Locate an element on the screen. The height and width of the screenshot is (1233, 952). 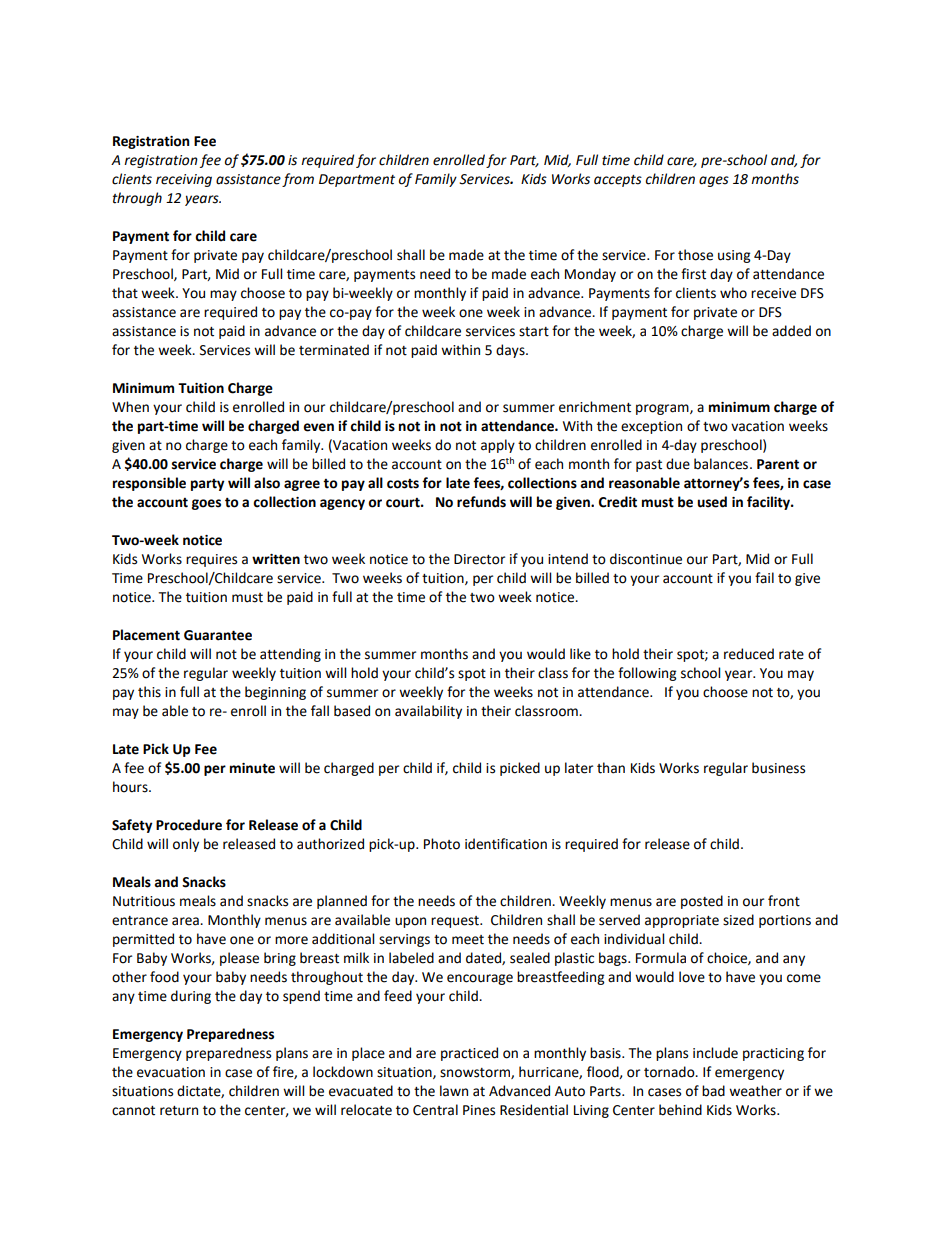
Guarantee is located at coordinates (218, 635).
